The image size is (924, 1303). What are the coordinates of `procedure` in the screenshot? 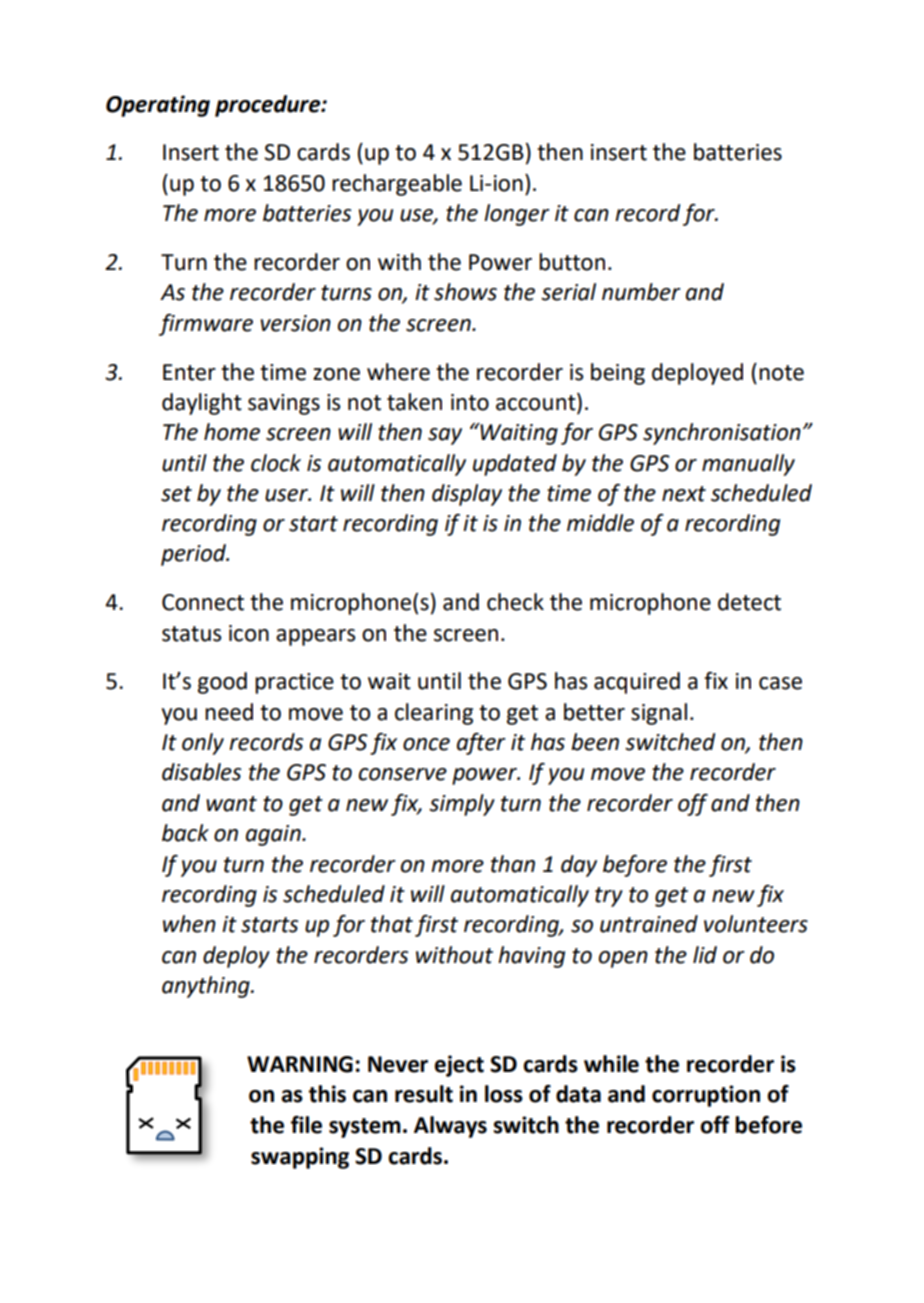 It's located at (269, 106).
